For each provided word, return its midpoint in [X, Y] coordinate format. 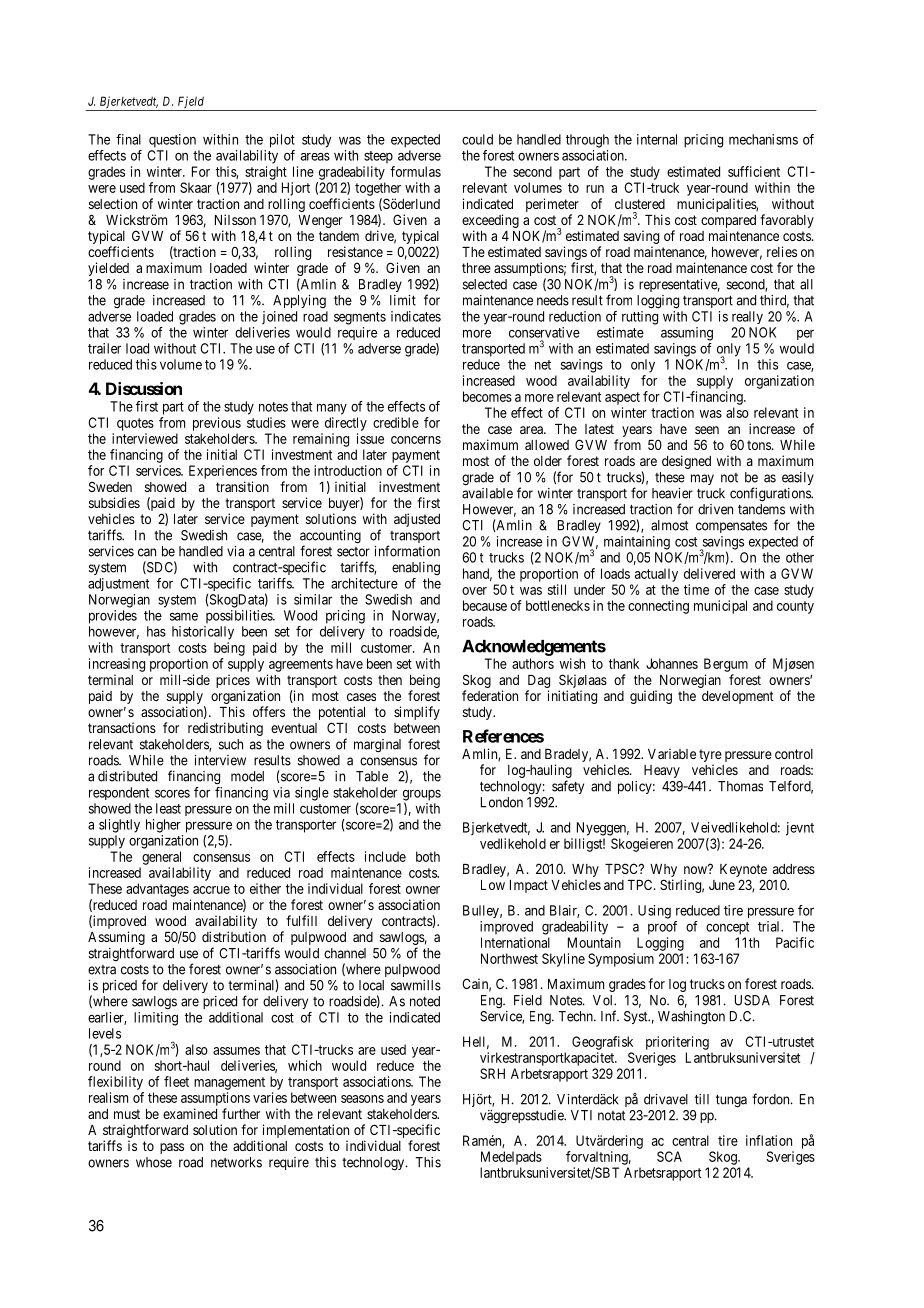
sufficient [754, 171]
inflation [769, 1140]
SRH [492, 1073]
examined [190, 1113]
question [172, 141]
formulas [415, 171]
